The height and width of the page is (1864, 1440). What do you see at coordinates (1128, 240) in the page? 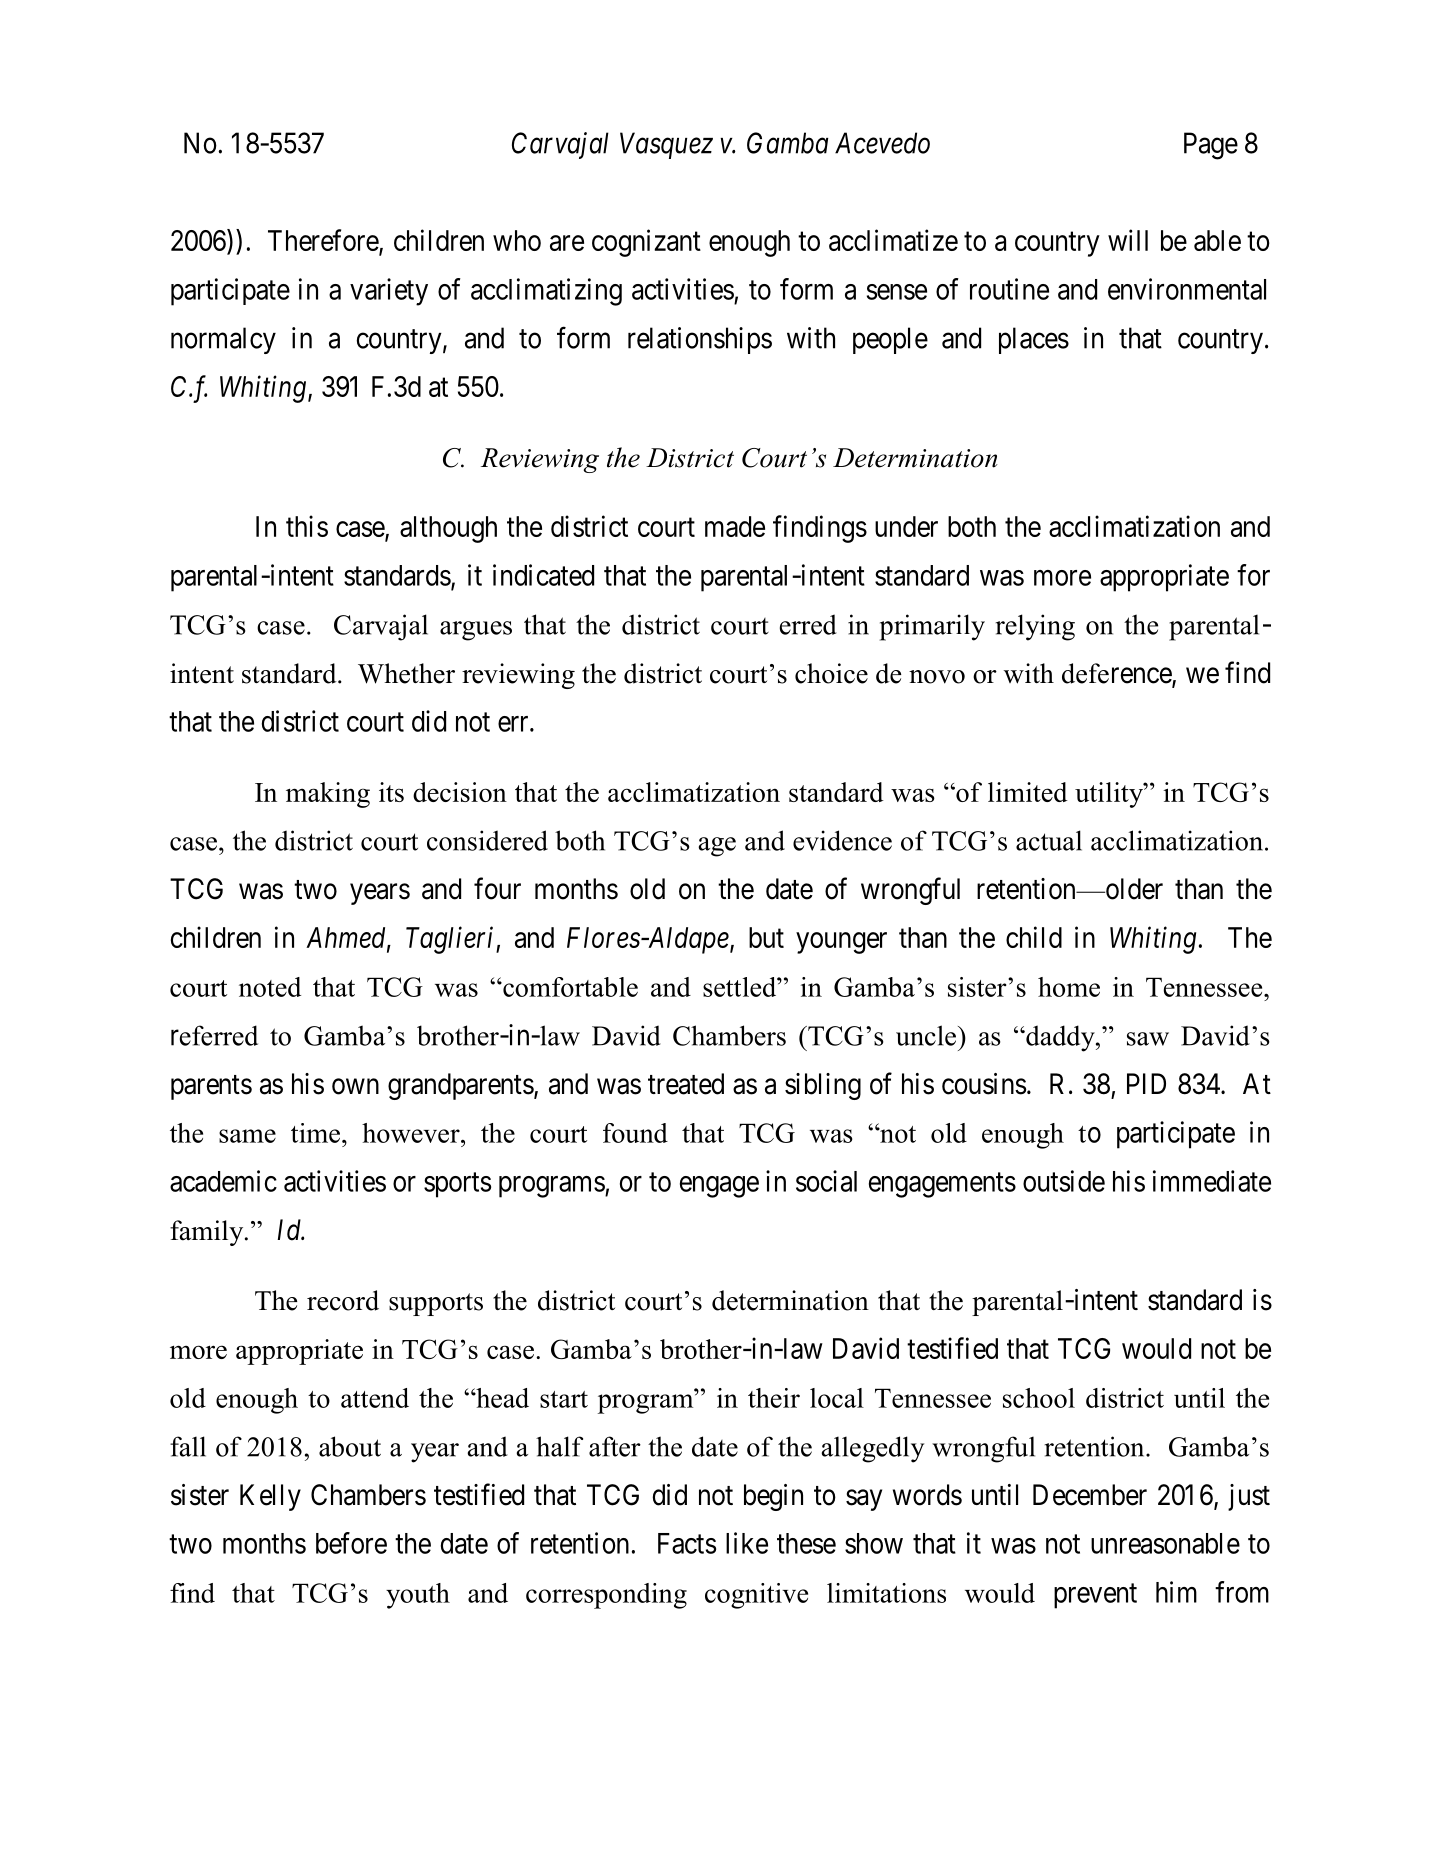
I see `will` at bounding box center [1128, 240].
